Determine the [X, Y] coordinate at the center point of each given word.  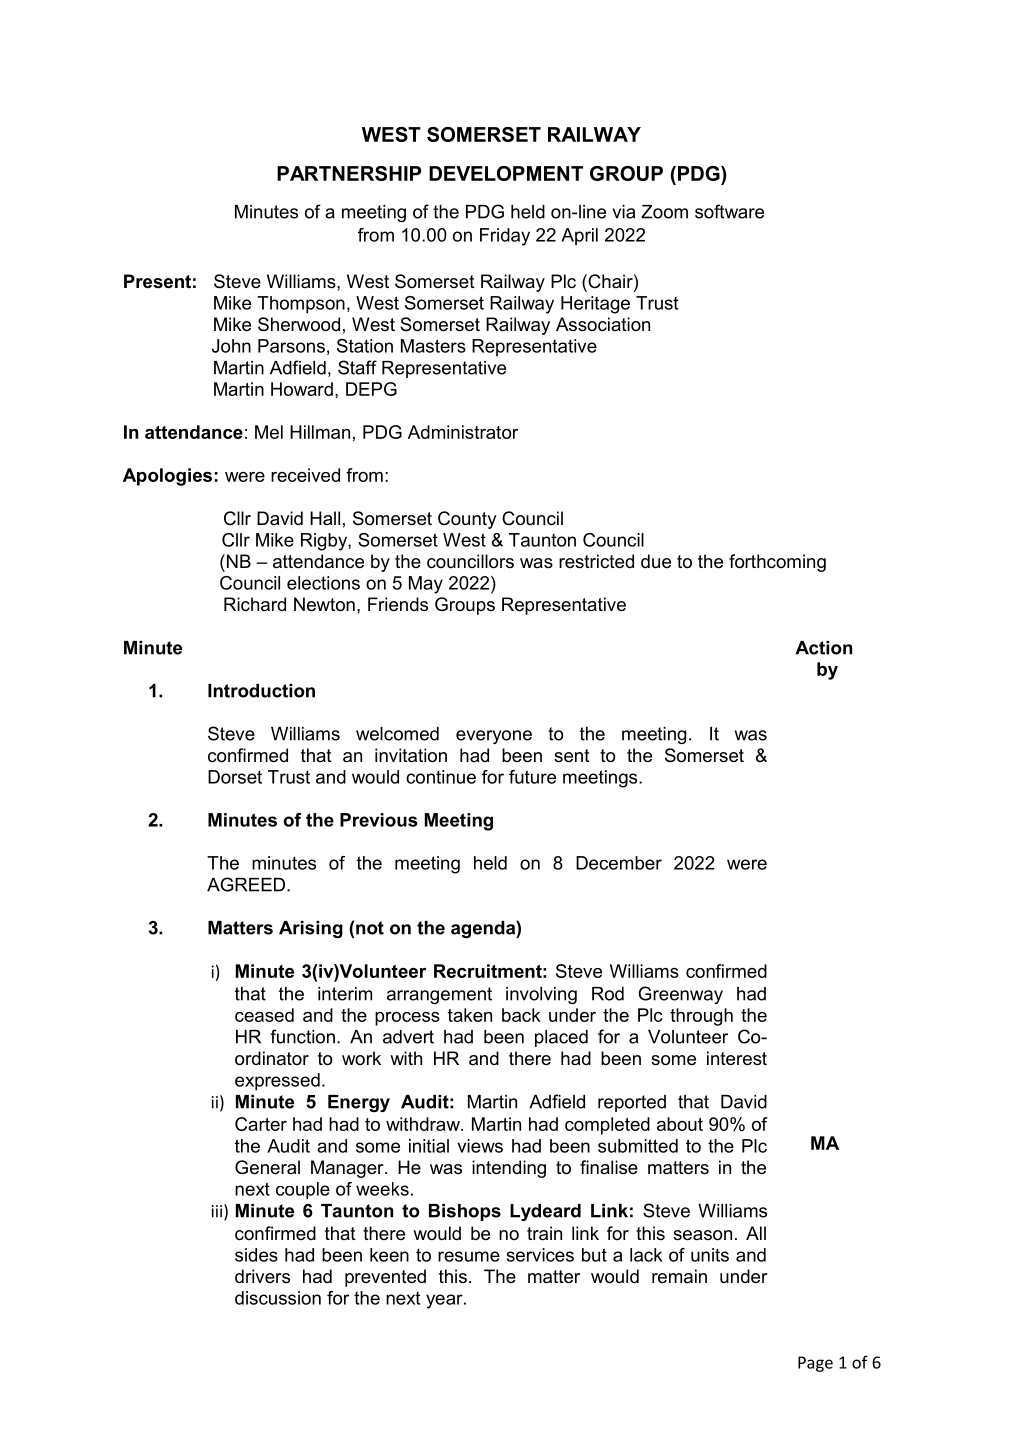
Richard [255, 604]
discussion [278, 1298]
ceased [264, 1015]
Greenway [680, 995]
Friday [505, 237]
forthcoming [777, 563]
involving [541, 995]
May [426, 585]
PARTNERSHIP [349, 173]
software [729, 211]
